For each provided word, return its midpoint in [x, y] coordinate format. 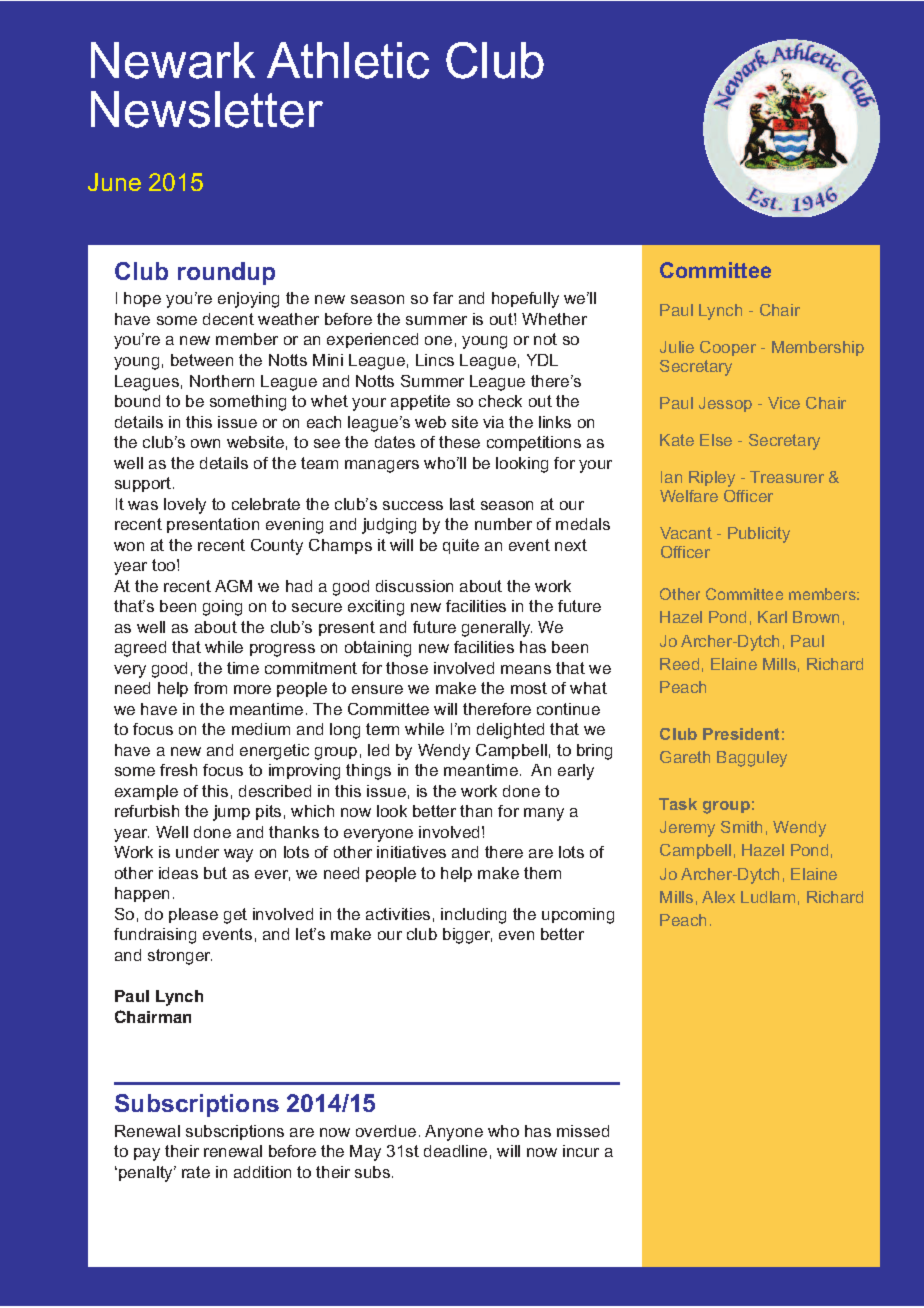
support [144, 484]
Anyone [454, 1133]
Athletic [348, 60]
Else [716, 440]
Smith [741, 827]
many [544, 814]
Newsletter [207, 109]
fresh [178, 770]
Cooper [728, 348]
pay [147, 1154]
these [459, 442]
